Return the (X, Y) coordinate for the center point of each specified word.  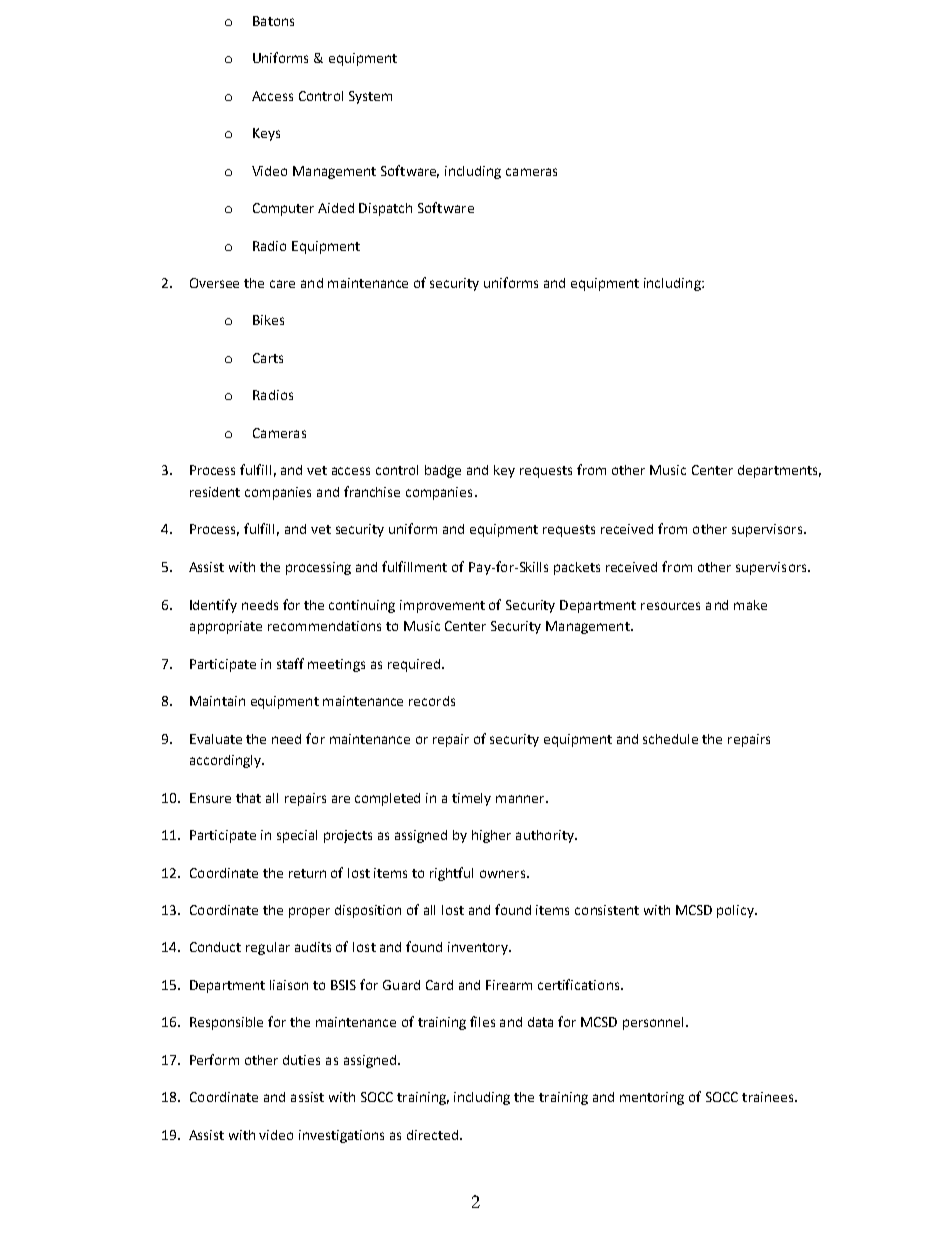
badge (443, 471)
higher (491, 836)
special (297, 836)
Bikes (268, 320)
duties (301, 1060)
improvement (442, 606)
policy (736, 911)
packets (577, 568)
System (370, 97)
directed (432, 1135)
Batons (273, 21)
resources (670, 606)
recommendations (324, 626)
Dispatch (385, 209)
